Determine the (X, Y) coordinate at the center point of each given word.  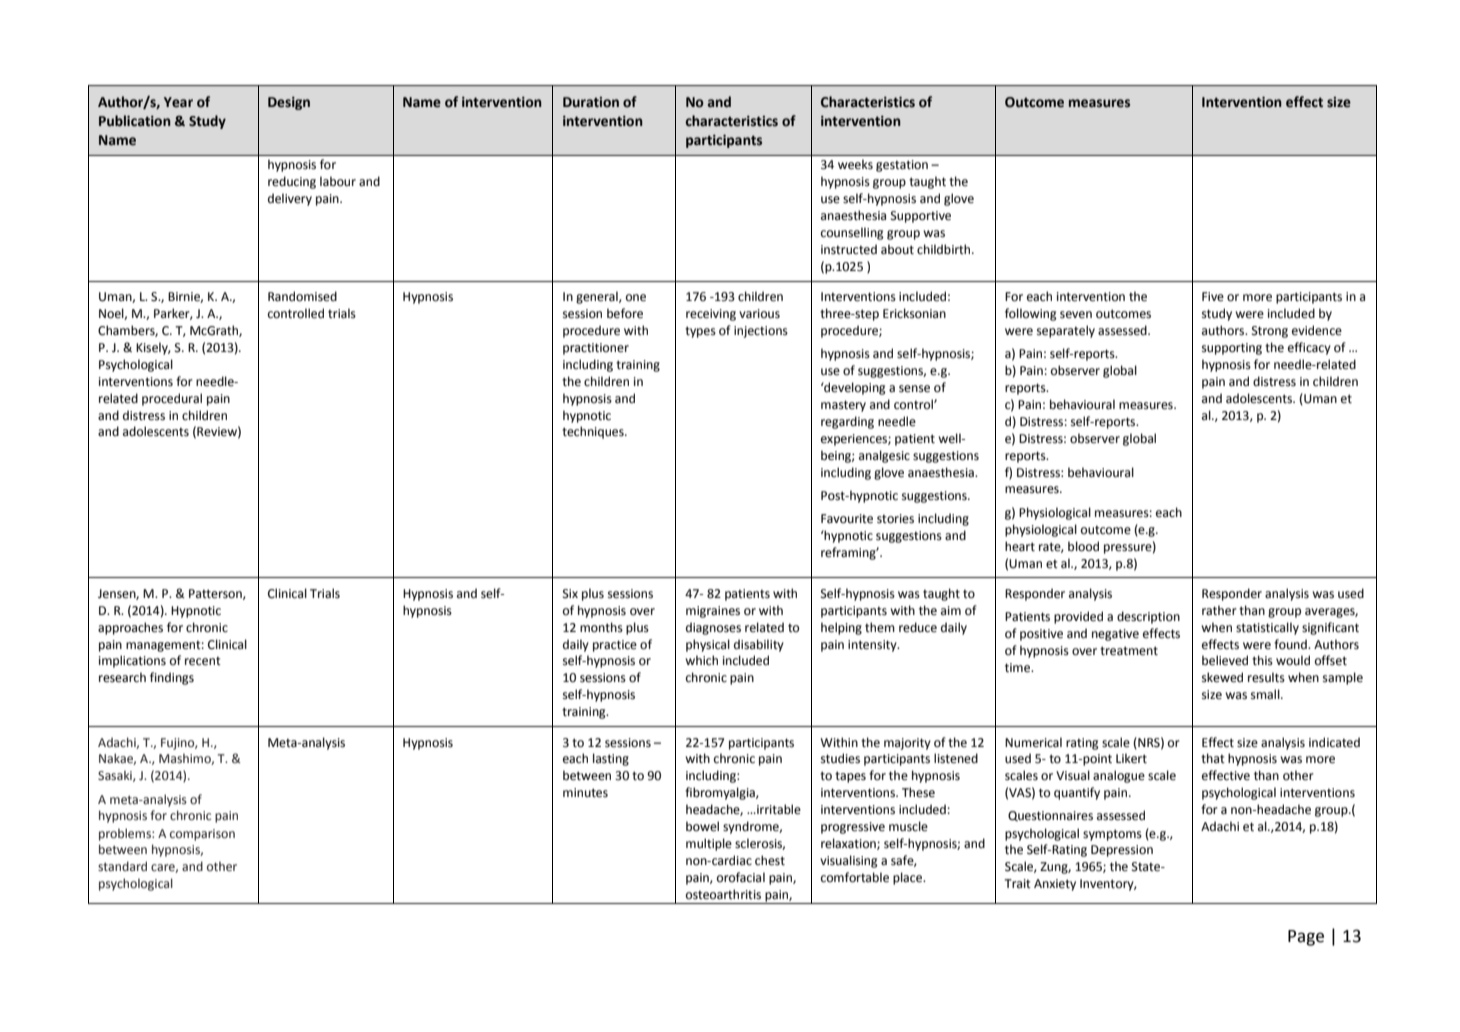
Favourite (847, 519)
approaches (130, 628)
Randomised (302, 296)
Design (289, 103)
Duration (591, 102)
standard (122, 866)
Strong (1270, 332)
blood (1083, 546)
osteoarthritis (723, 894)
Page (1306, 938)
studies (840, 758)
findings (172, 678)
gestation (902, 166)
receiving (711, 315)
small (1266, 694)
